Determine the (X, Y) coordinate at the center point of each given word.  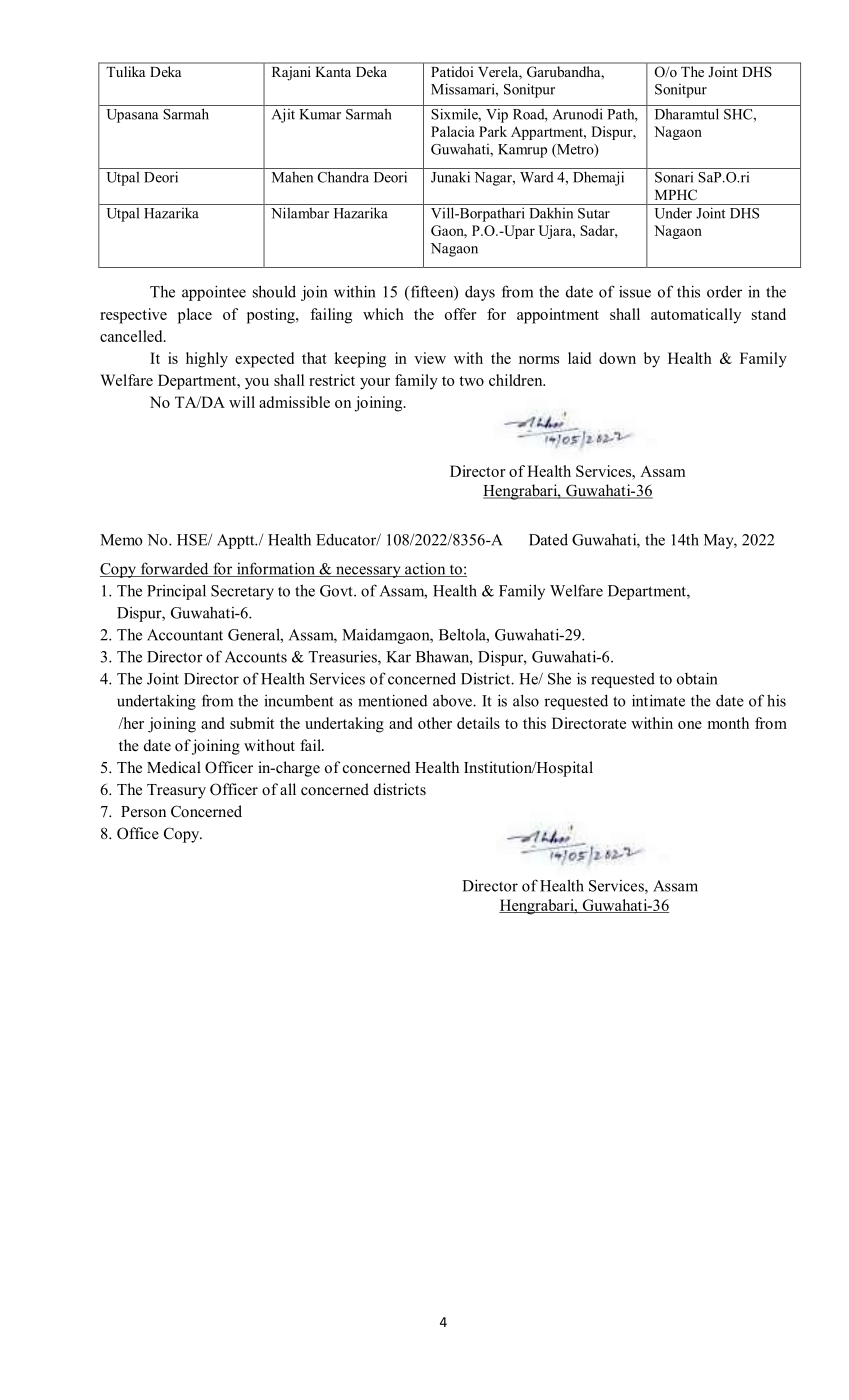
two (471, 381)
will (242, 402)
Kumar (320, 114)
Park (493, 131)
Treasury (176, 791)
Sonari (674, 177)
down (617, 358)
